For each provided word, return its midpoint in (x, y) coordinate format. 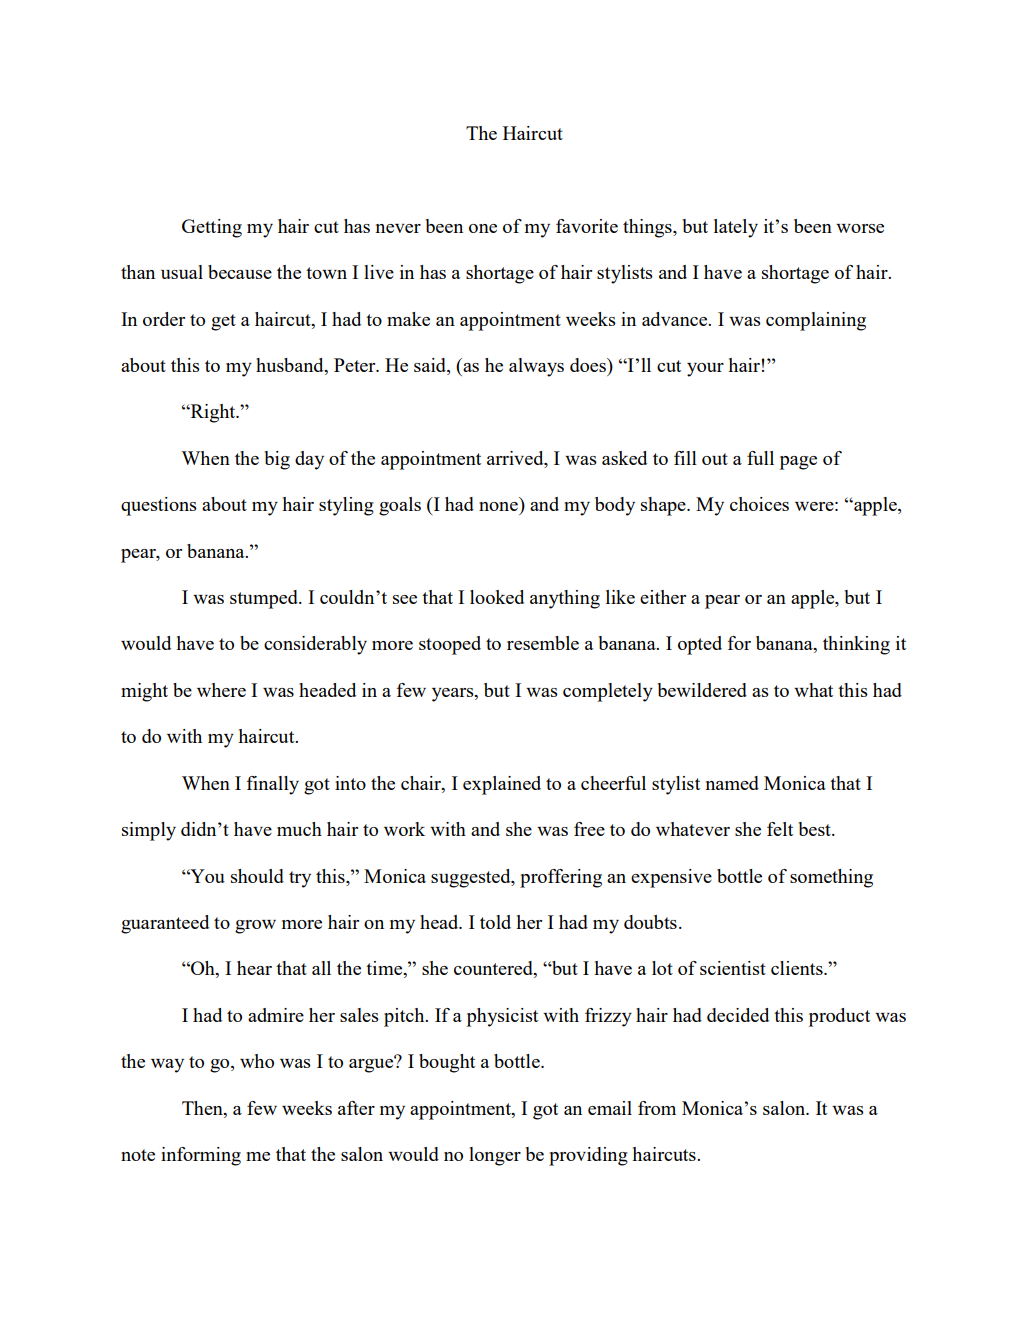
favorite (587, 226)
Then (203, 1108)
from (657, 1108)
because (240, 272)
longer (495, 1156)
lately (736, 228)
